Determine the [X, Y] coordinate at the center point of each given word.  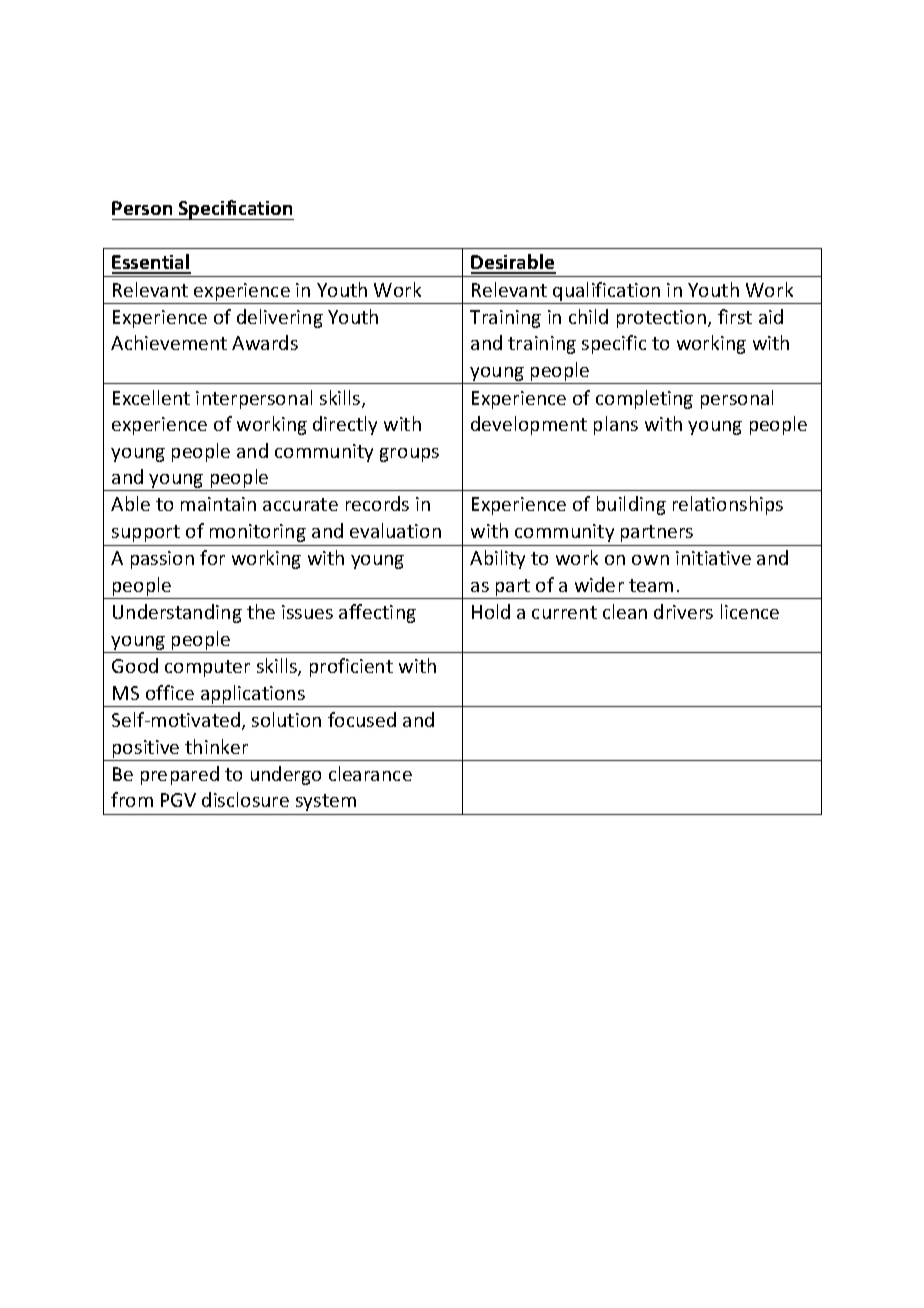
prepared [180, 775]
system [326, 802]
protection [663, 319]
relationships [728, 505]
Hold [491, 611]
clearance [370, 773]
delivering [280, 318]
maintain [218, 504]
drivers [683, 611]
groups [409, 455]
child [588, 316]
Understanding [177, 613]
